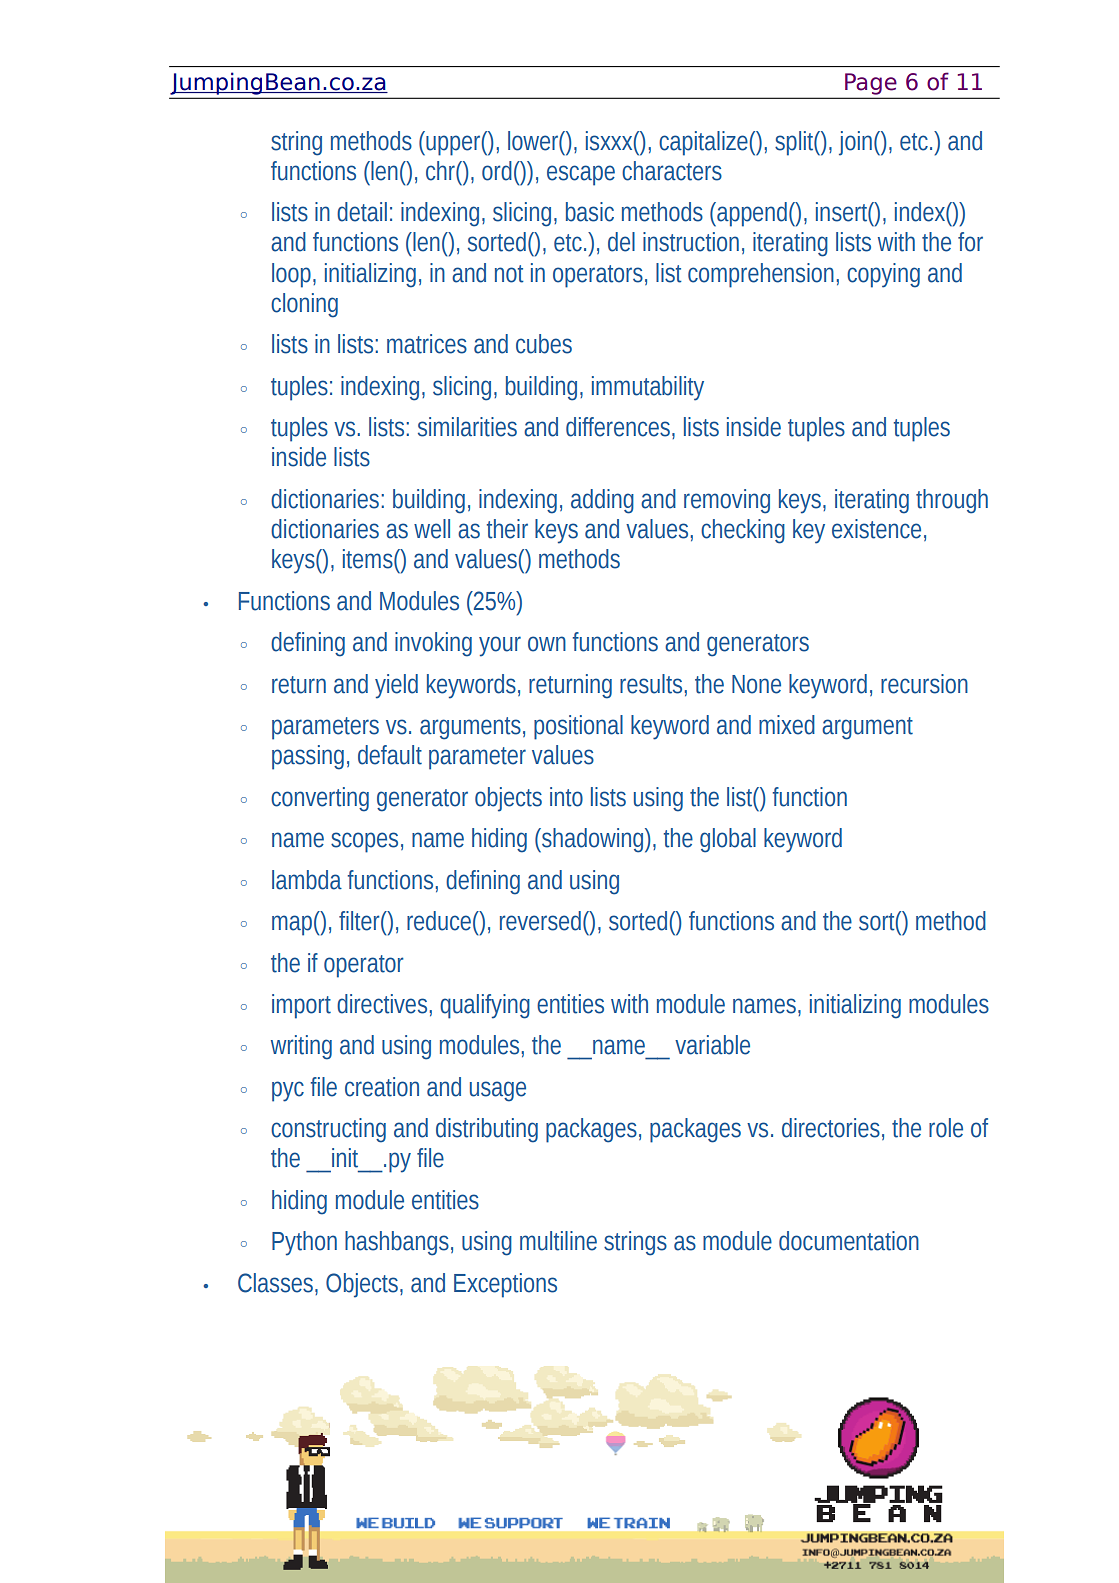 The width and height of the screenshot is (1119, 1583). What do you see at coordinates (382, 1004) in the screenshot?
I see `directives` at bounding box center [382, 1004].
